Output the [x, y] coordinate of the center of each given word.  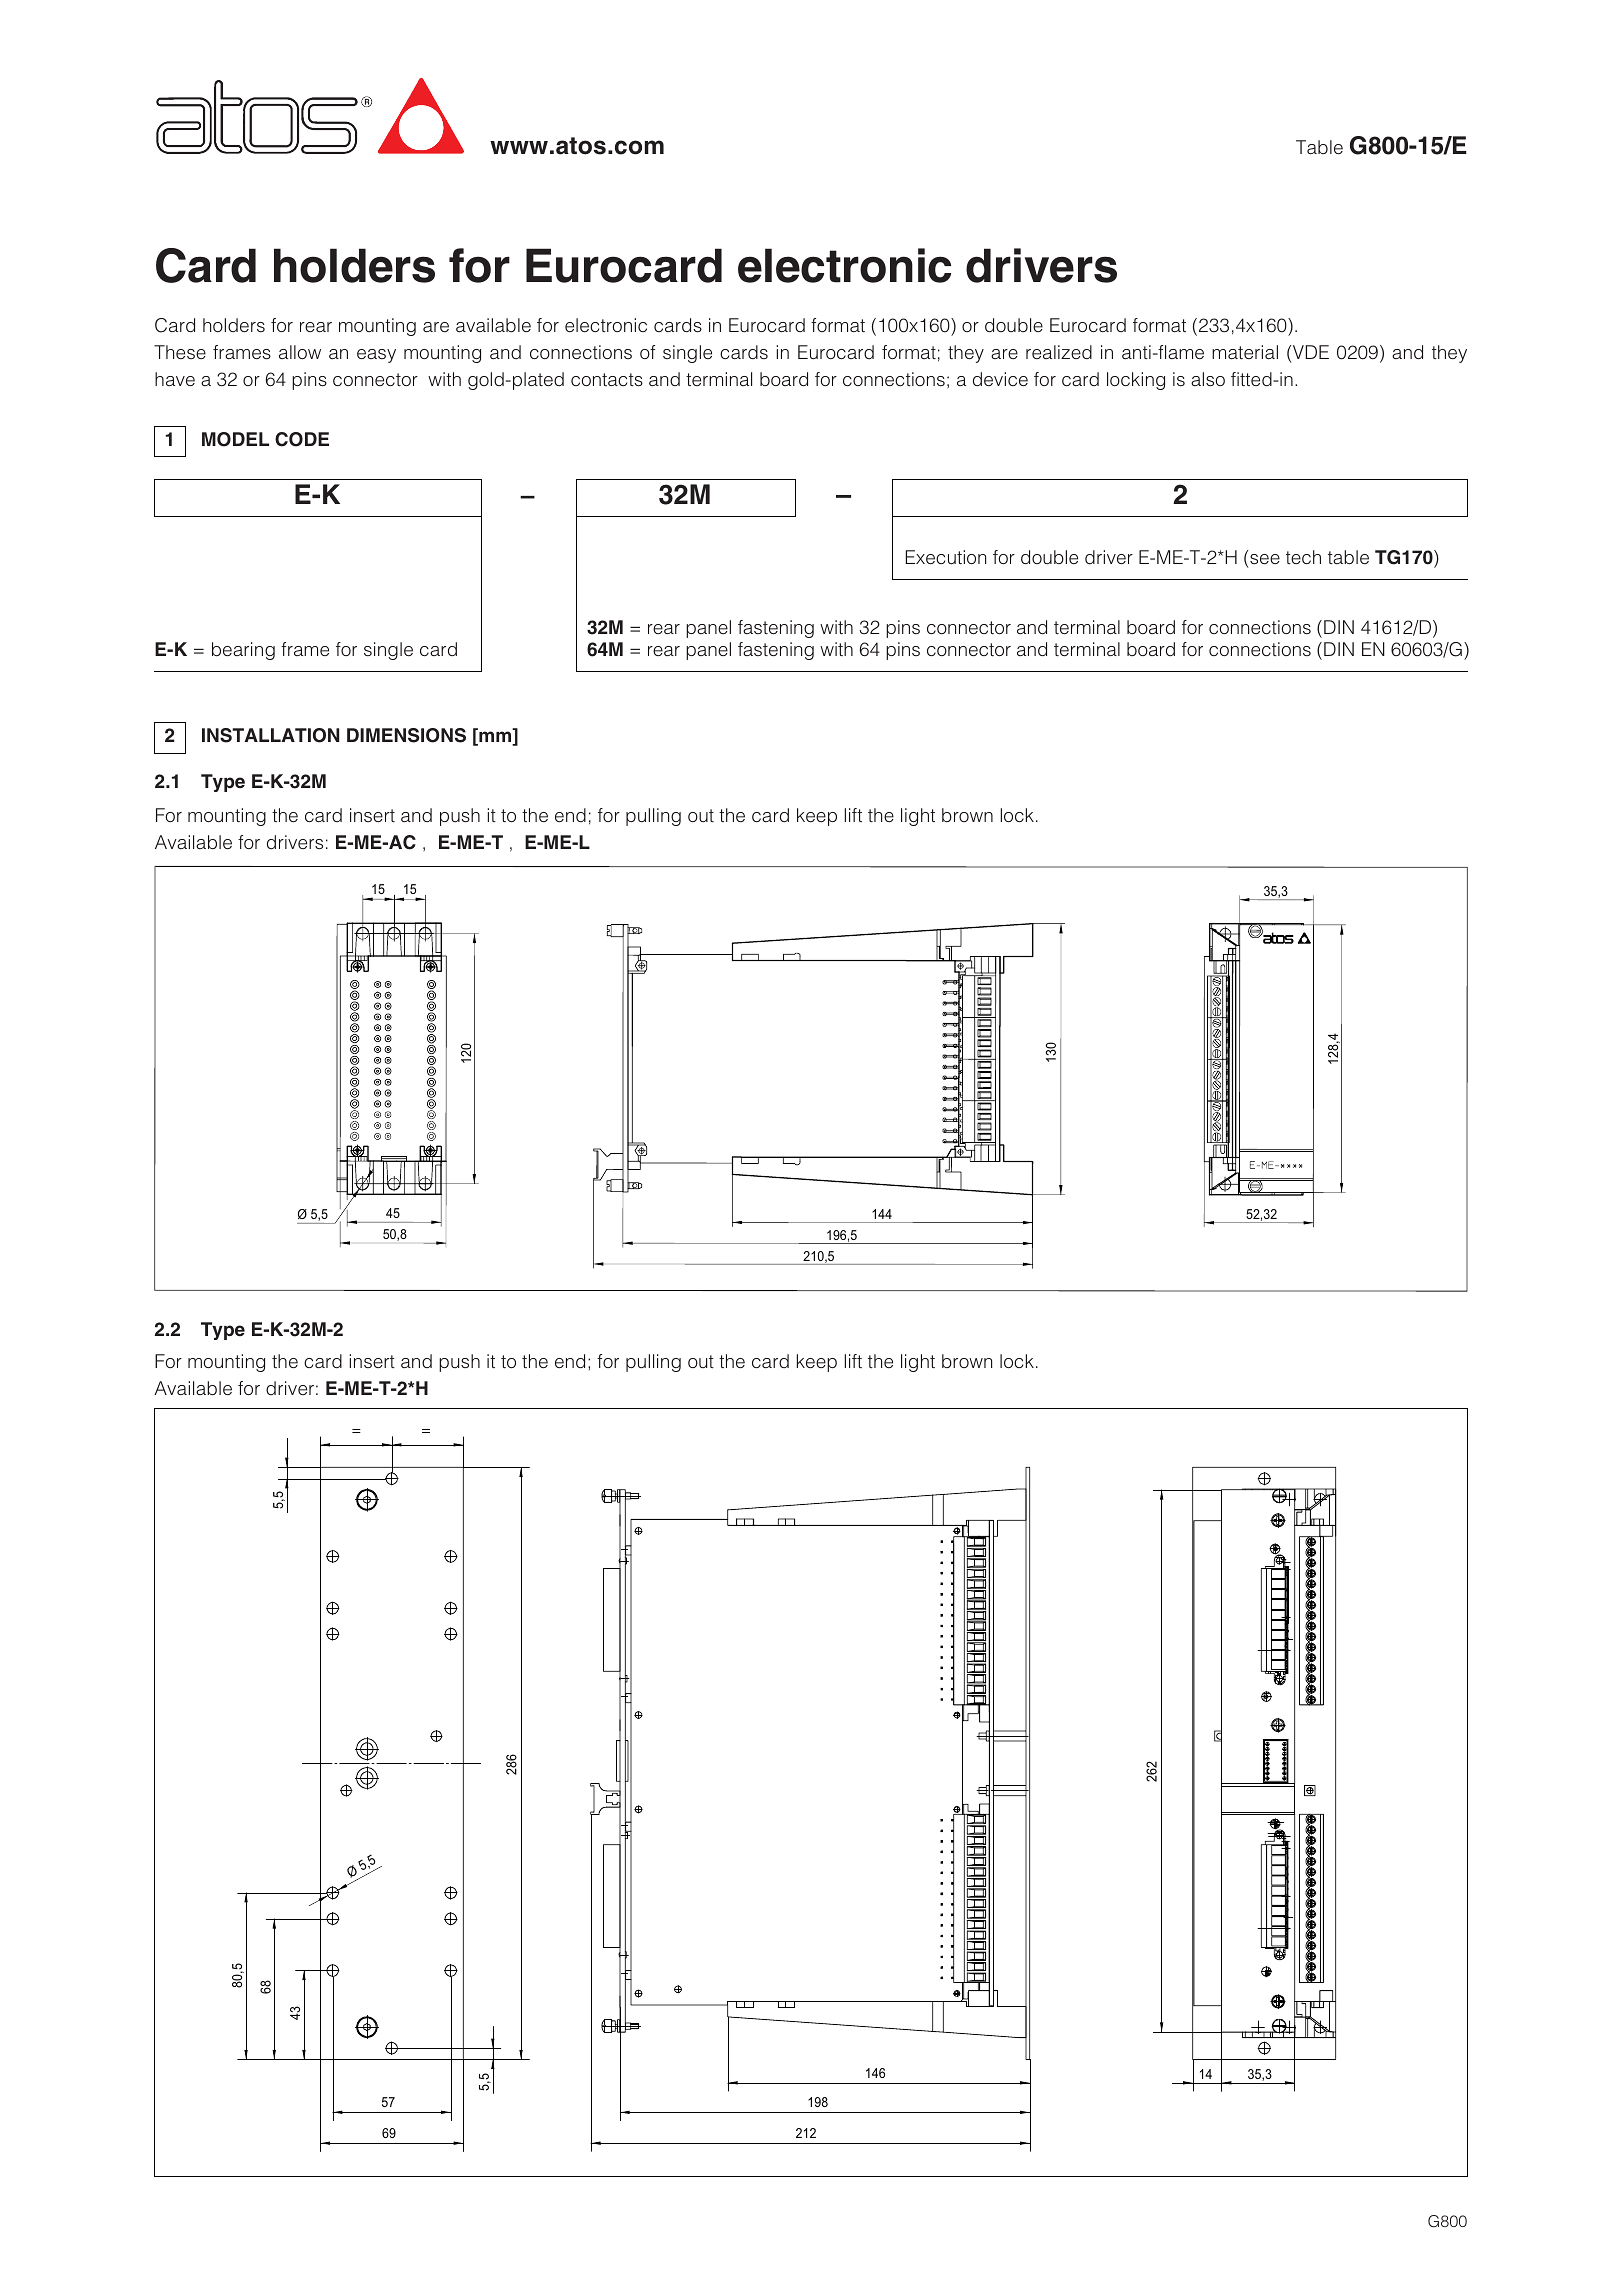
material [1245, 352]
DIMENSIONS [406, 735]
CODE [302, 439]
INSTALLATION [270, 735]
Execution [946, 557]
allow [300, 352]
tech [1303, 557]
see [1265, 559]
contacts [607, 380]
